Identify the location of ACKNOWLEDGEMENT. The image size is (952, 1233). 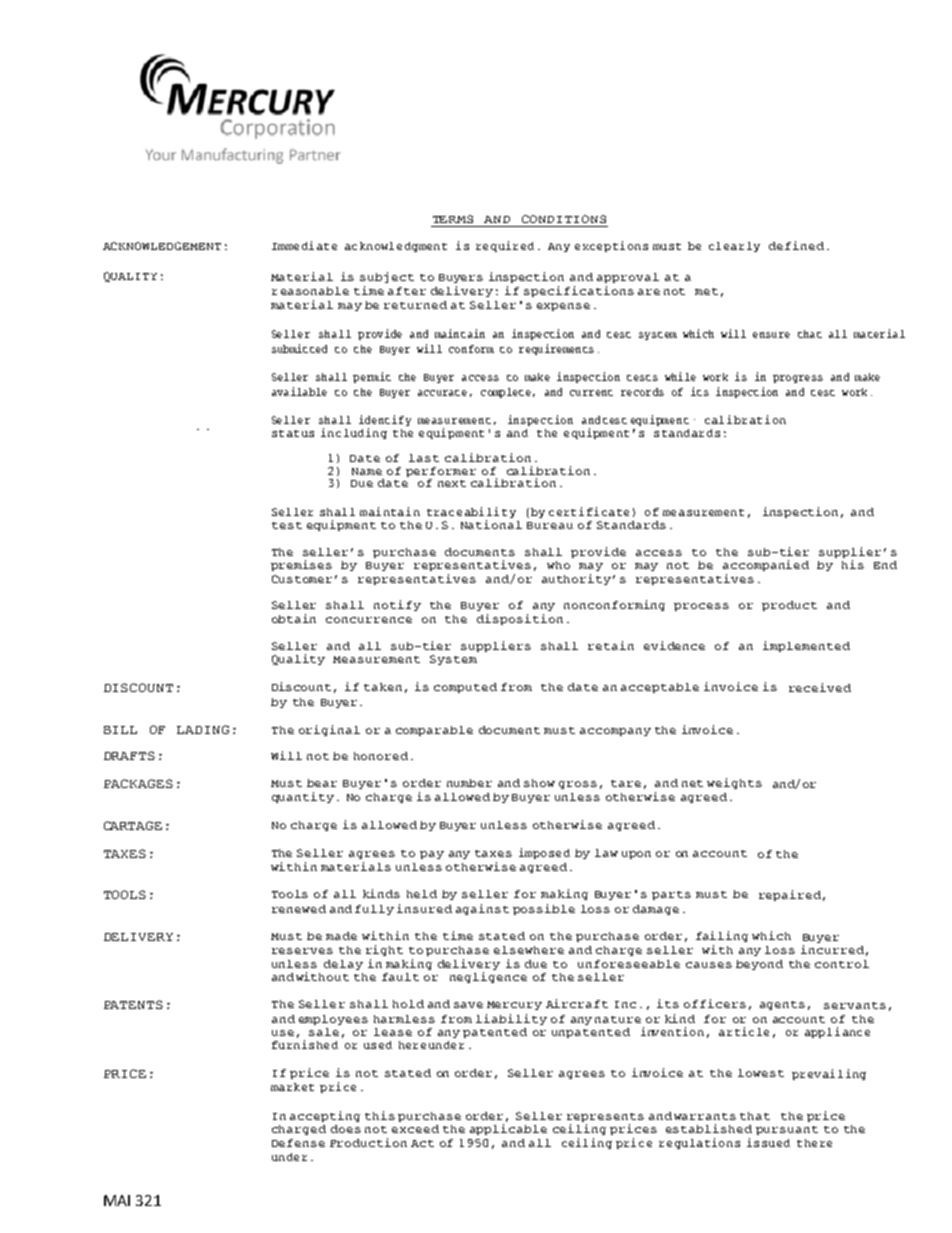
(162, 246).
